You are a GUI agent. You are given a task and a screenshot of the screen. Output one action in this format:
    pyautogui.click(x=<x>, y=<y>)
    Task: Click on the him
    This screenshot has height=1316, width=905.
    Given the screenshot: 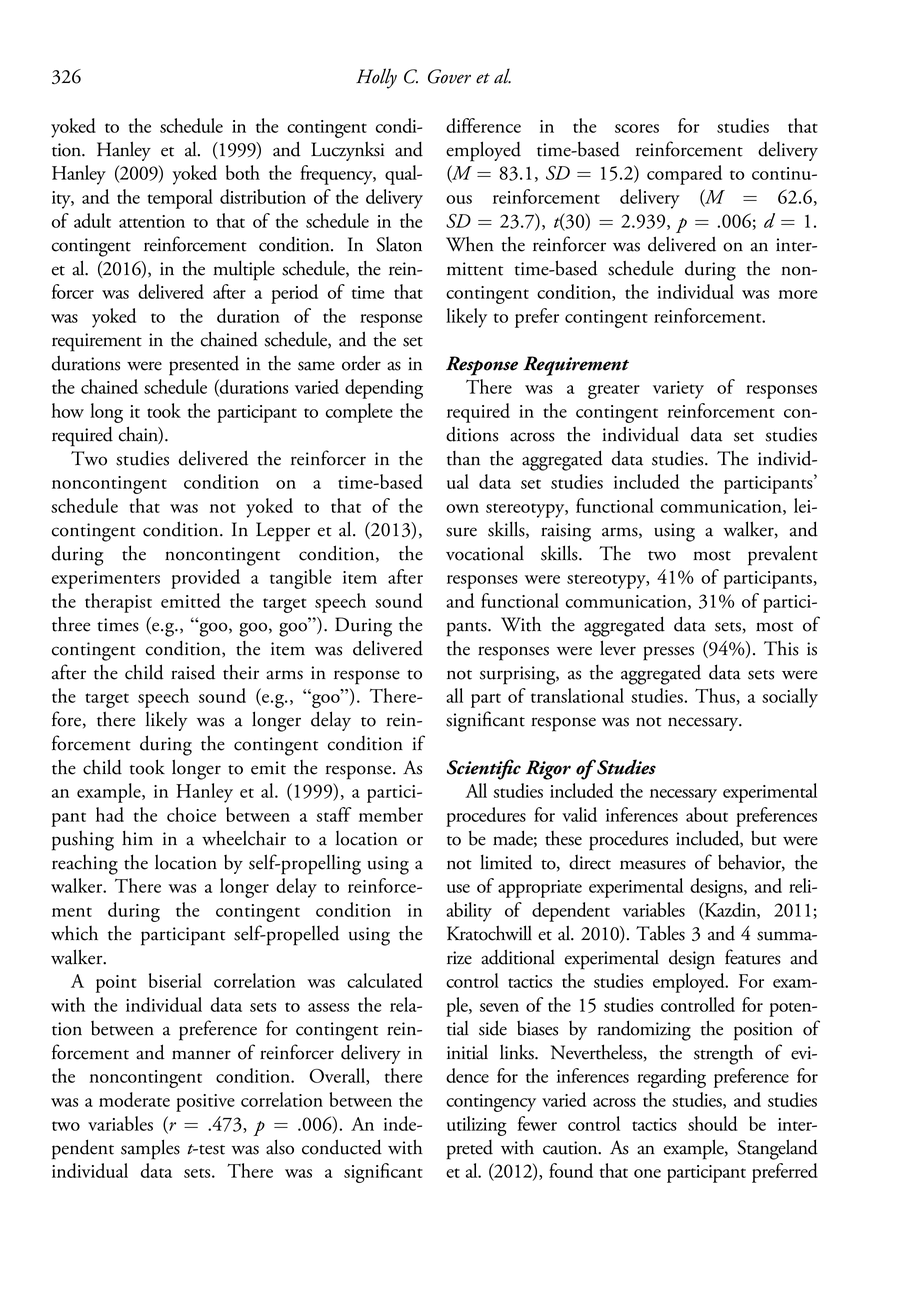 What is the action you would take?
    pyautogui.click(x=137, y=837)
